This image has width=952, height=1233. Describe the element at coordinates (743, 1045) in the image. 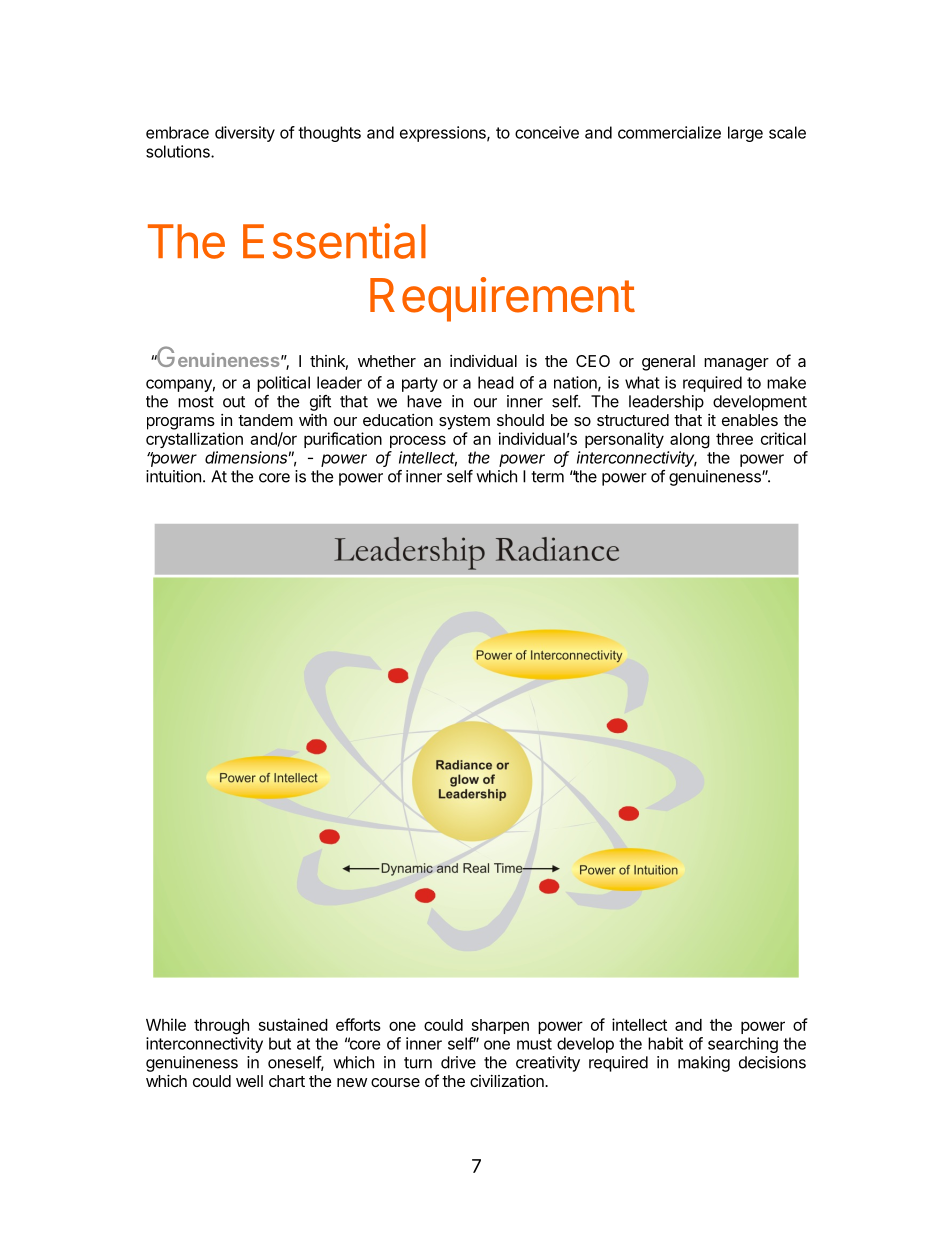

I see `searching` at that location.
